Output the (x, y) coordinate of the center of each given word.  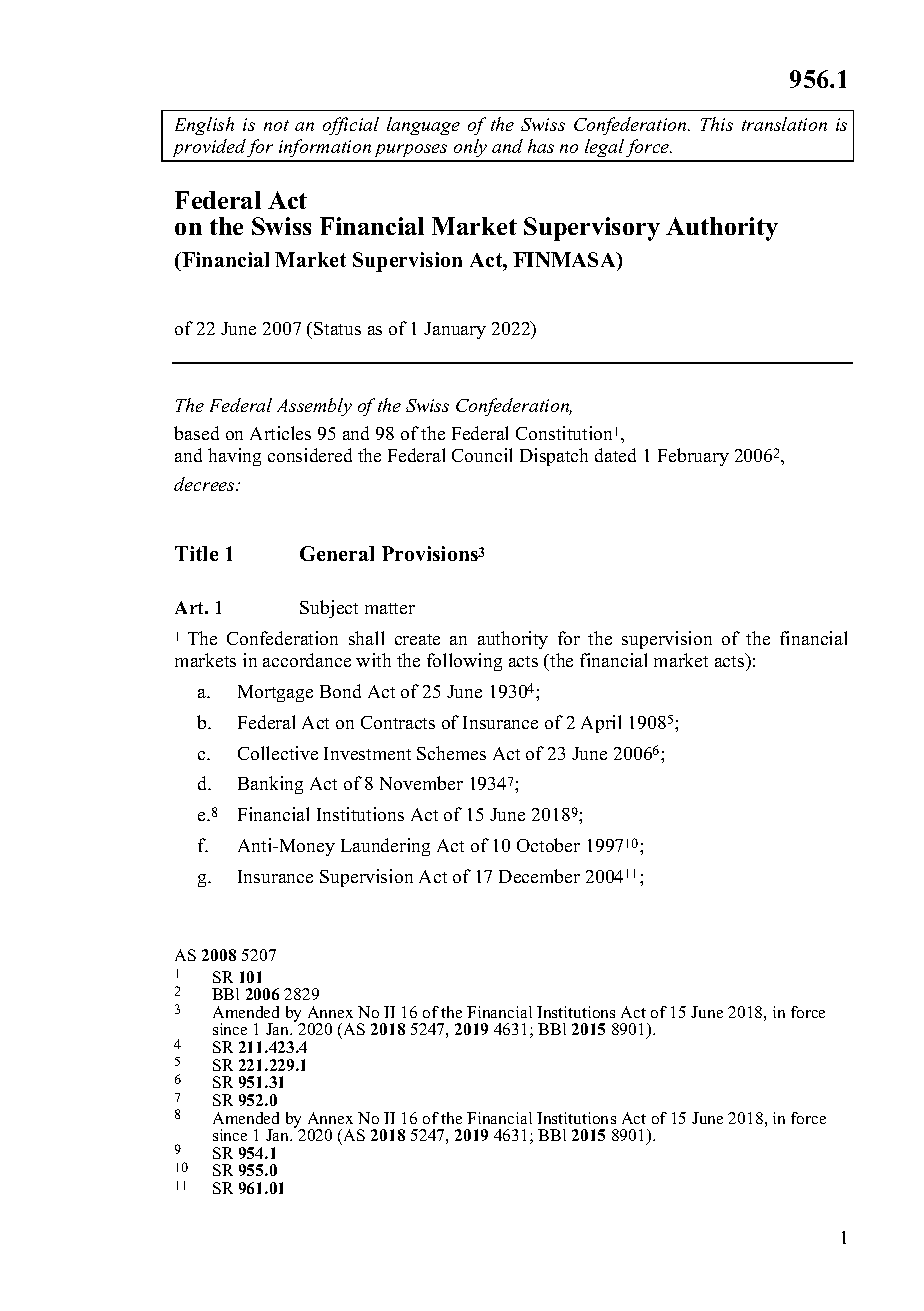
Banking (270, 785)
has (541, 146)
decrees (205, 484)
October (548, 845)
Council (482, 455)
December (539, 876)
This (717, 124)
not (276, 125)
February (693, 457)
